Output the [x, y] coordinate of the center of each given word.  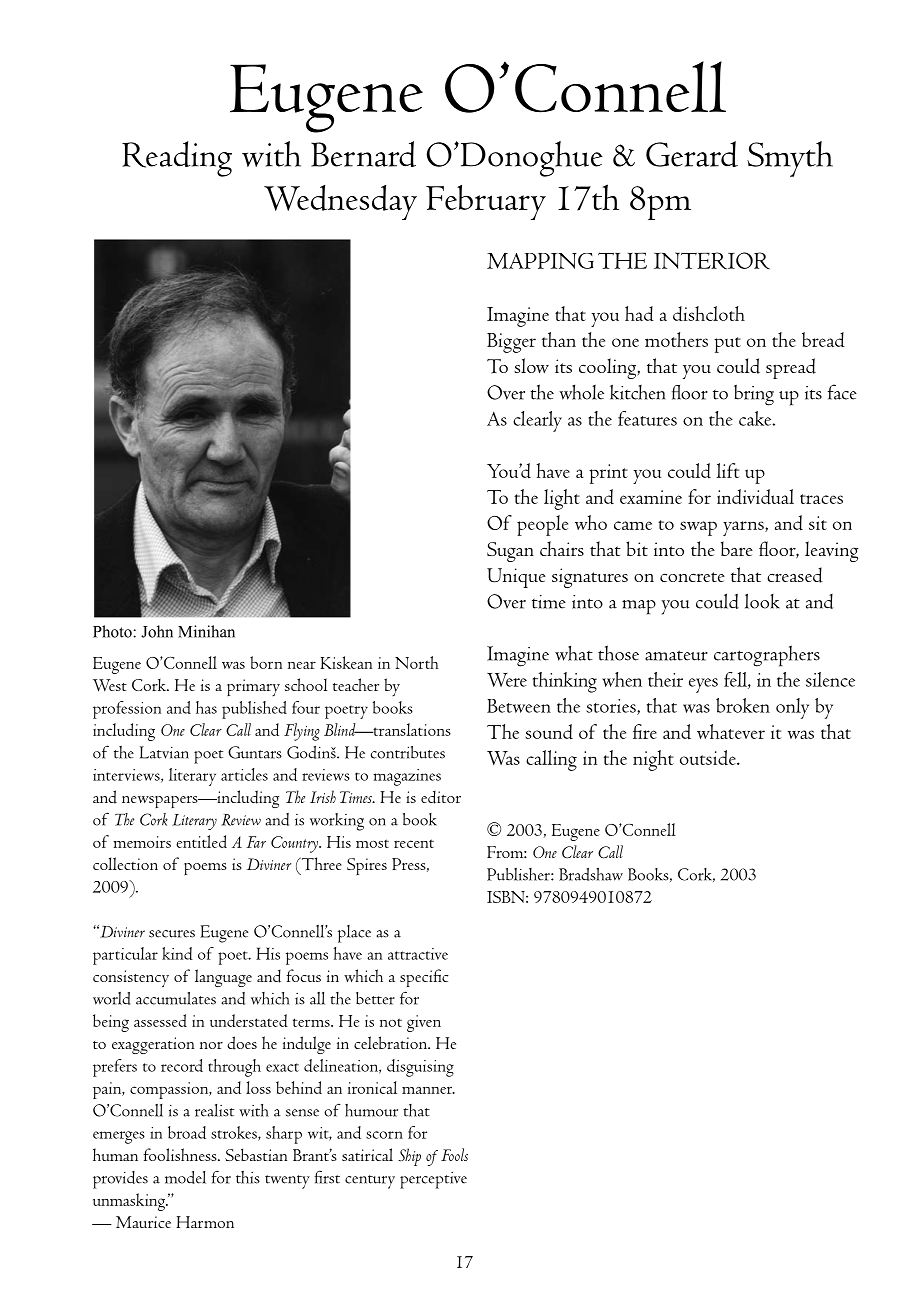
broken [743, 705]
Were [507, 680]
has [206, 707]
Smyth [790, 159]
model [185, 1177]
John [157, 631]
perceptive [433, 1180]
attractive [418, 954]
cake [756, 418]
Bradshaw [591, 874]
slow [531, 366]
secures [172, 934]
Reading [177, 159]
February [486, 202]
